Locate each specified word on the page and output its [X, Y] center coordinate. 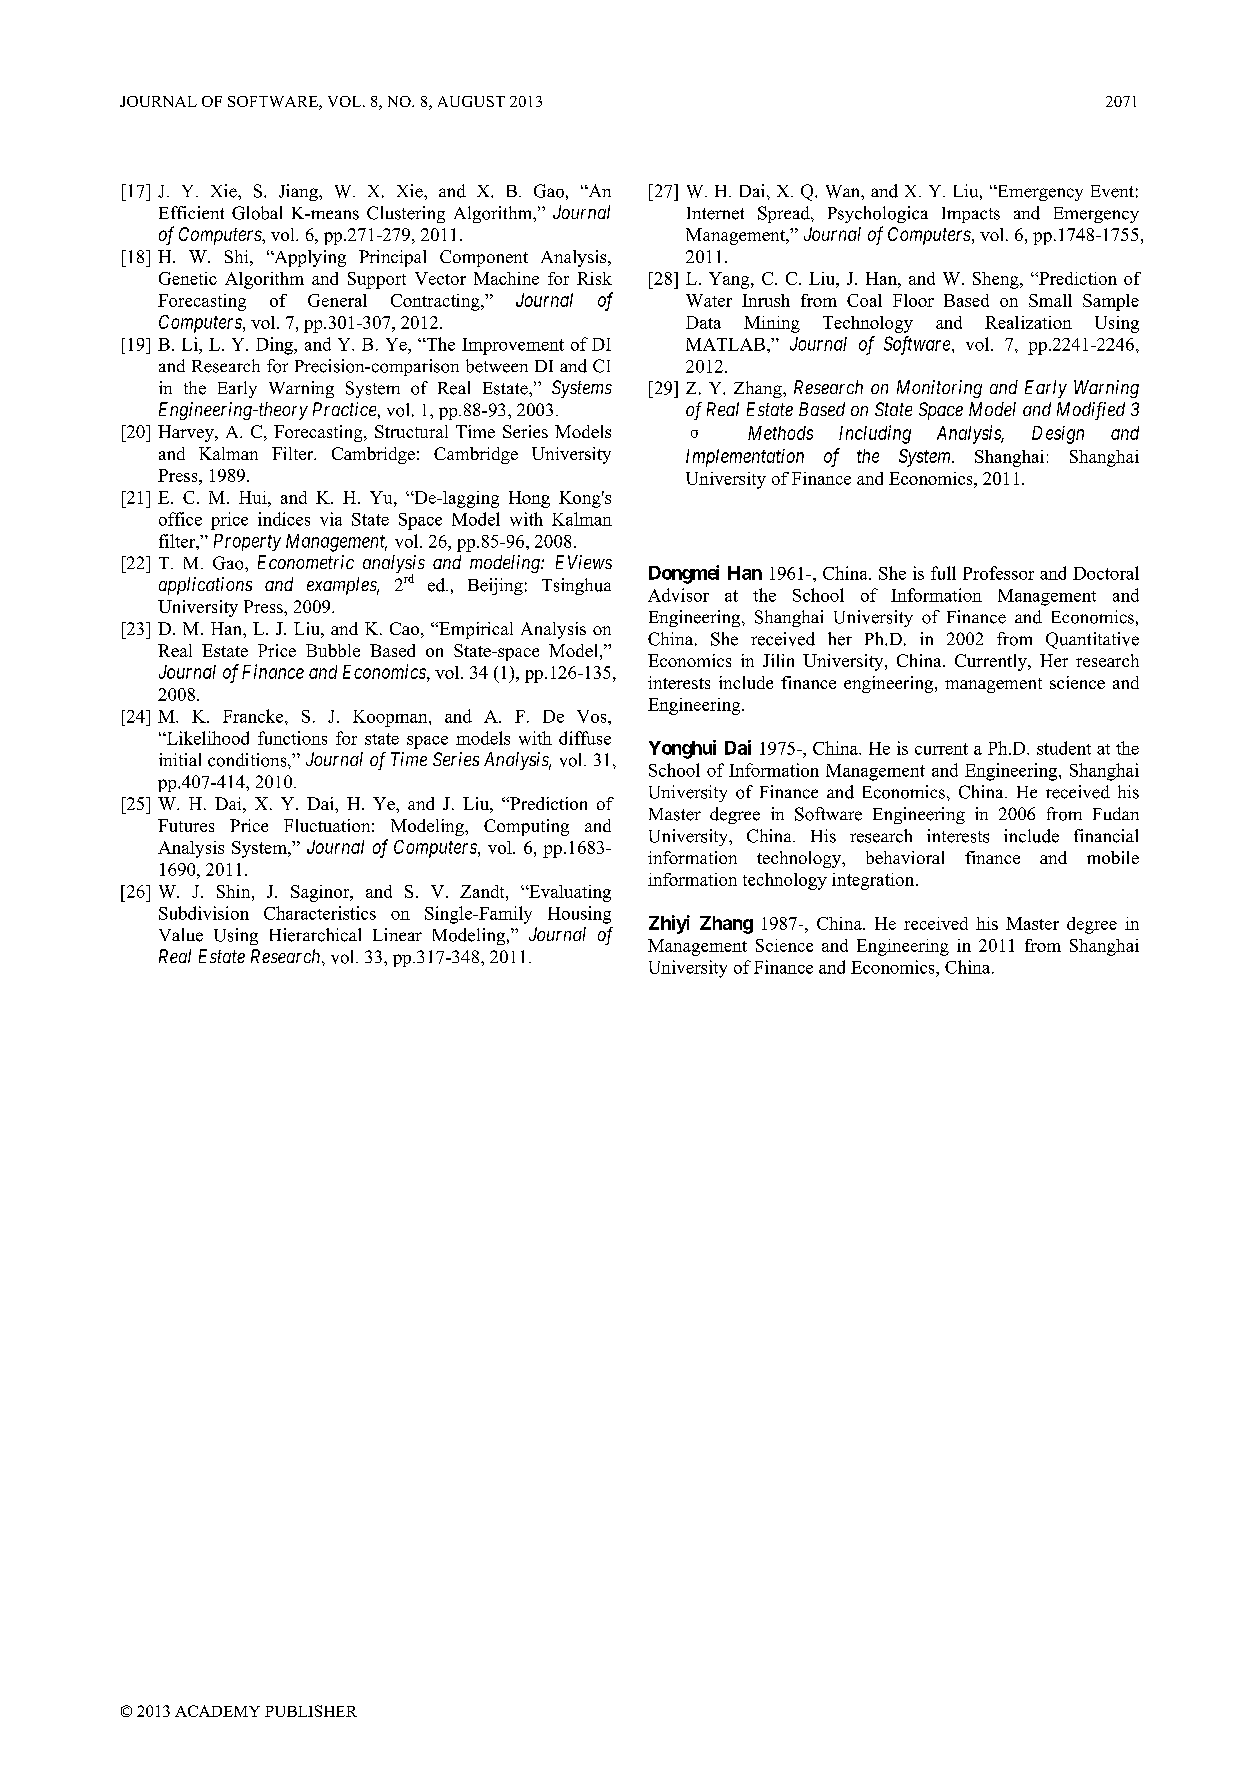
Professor [998, 573]
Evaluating [569, 893]
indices [284, 519]
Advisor [678, 595]
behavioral [905, 857]
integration [874, 881]
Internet [715, 213]
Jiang [299, 192]
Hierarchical [315, 935]
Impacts [971, 215]
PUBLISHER [311, 1711]
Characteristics [320, 913]
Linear [397, 934]
